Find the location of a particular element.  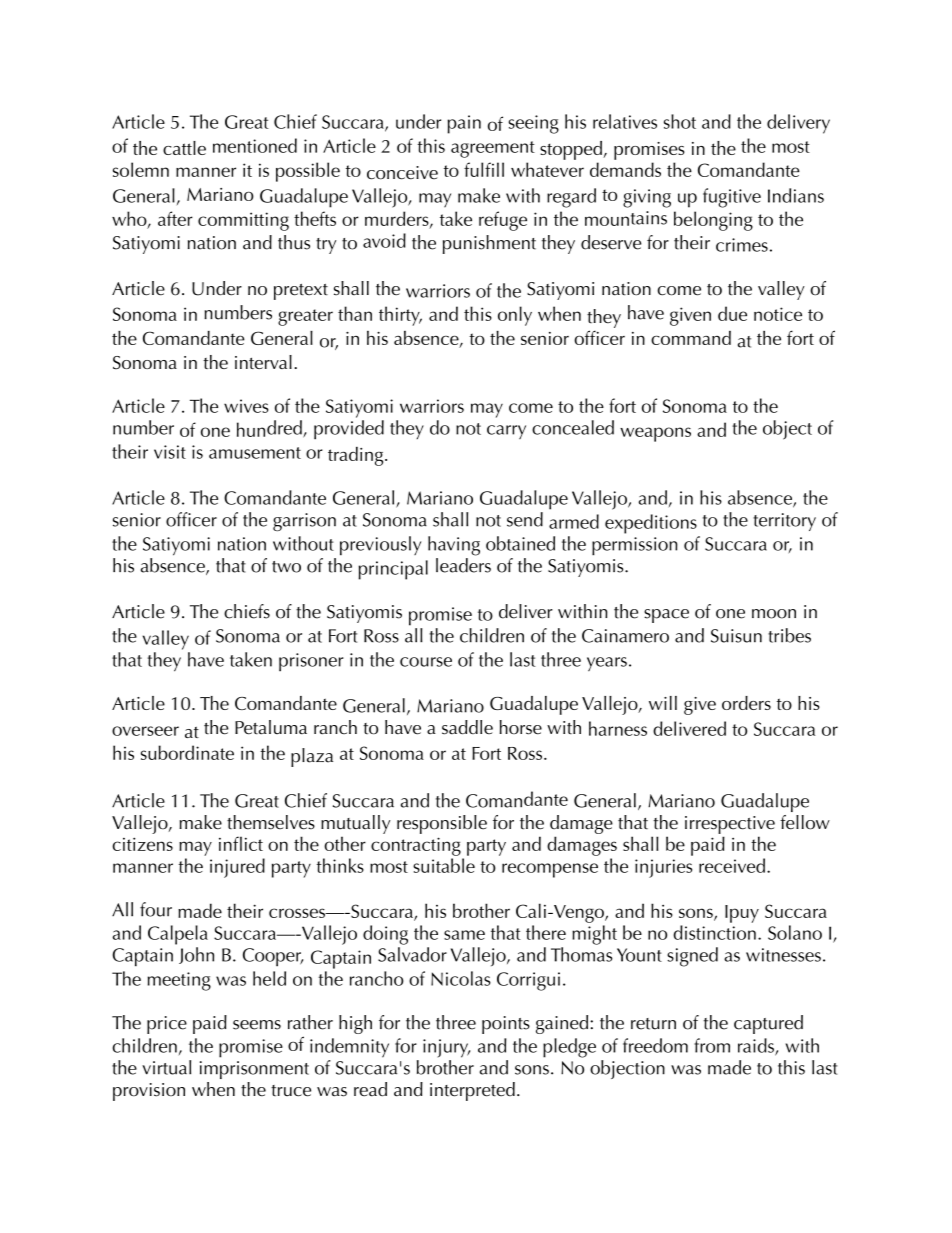

shot is located at coordinates (680, 121).
